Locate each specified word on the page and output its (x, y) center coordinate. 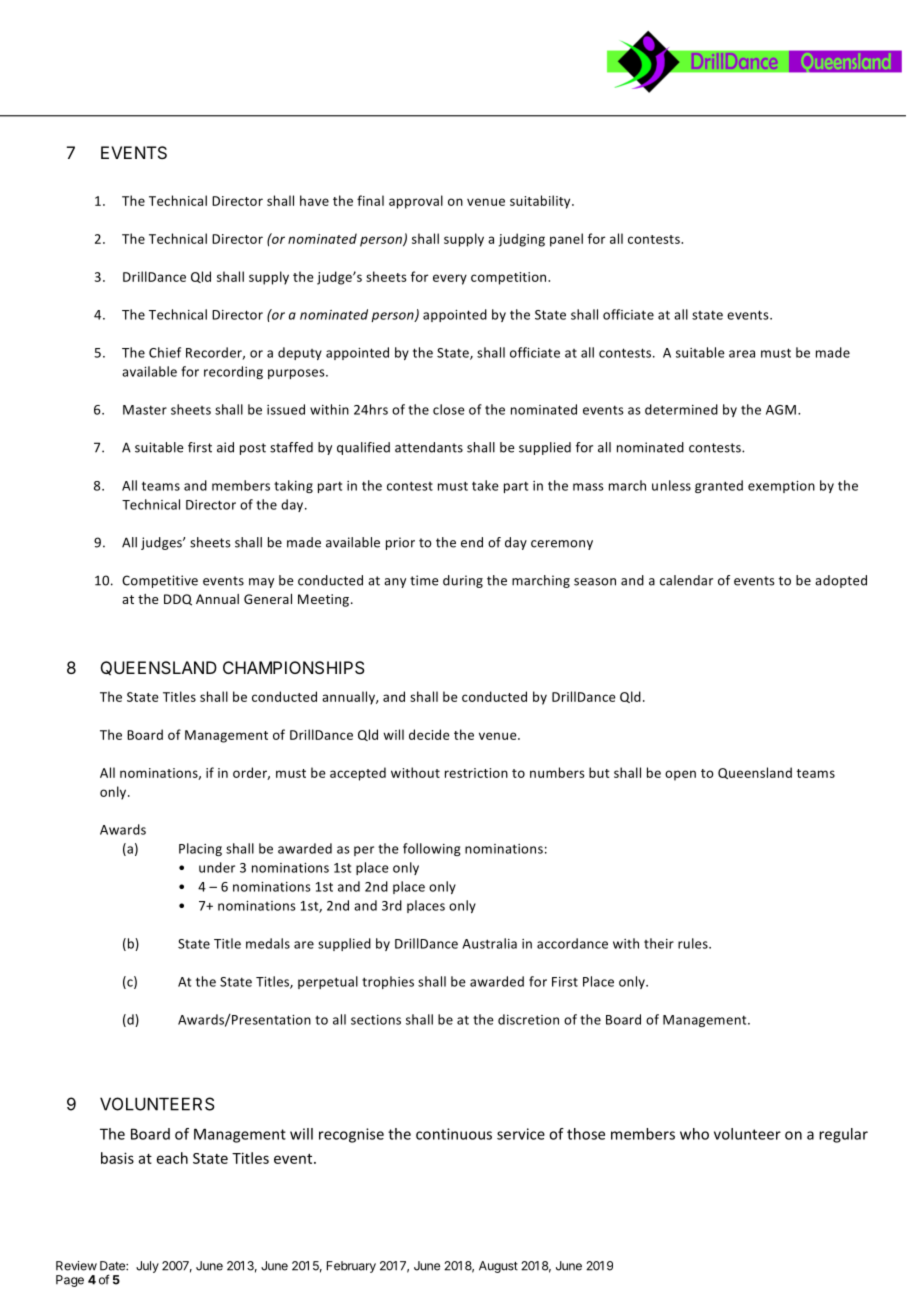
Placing (200, 849)
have (314, 200)
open (680, 775)
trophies (388, 982)
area (742, 354)
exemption (781, 487)
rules (694, 943)
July (147, 1267)
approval (416, 202)
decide (429, 734)
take (485, 485)
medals (268, 943)
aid (225, 447)
